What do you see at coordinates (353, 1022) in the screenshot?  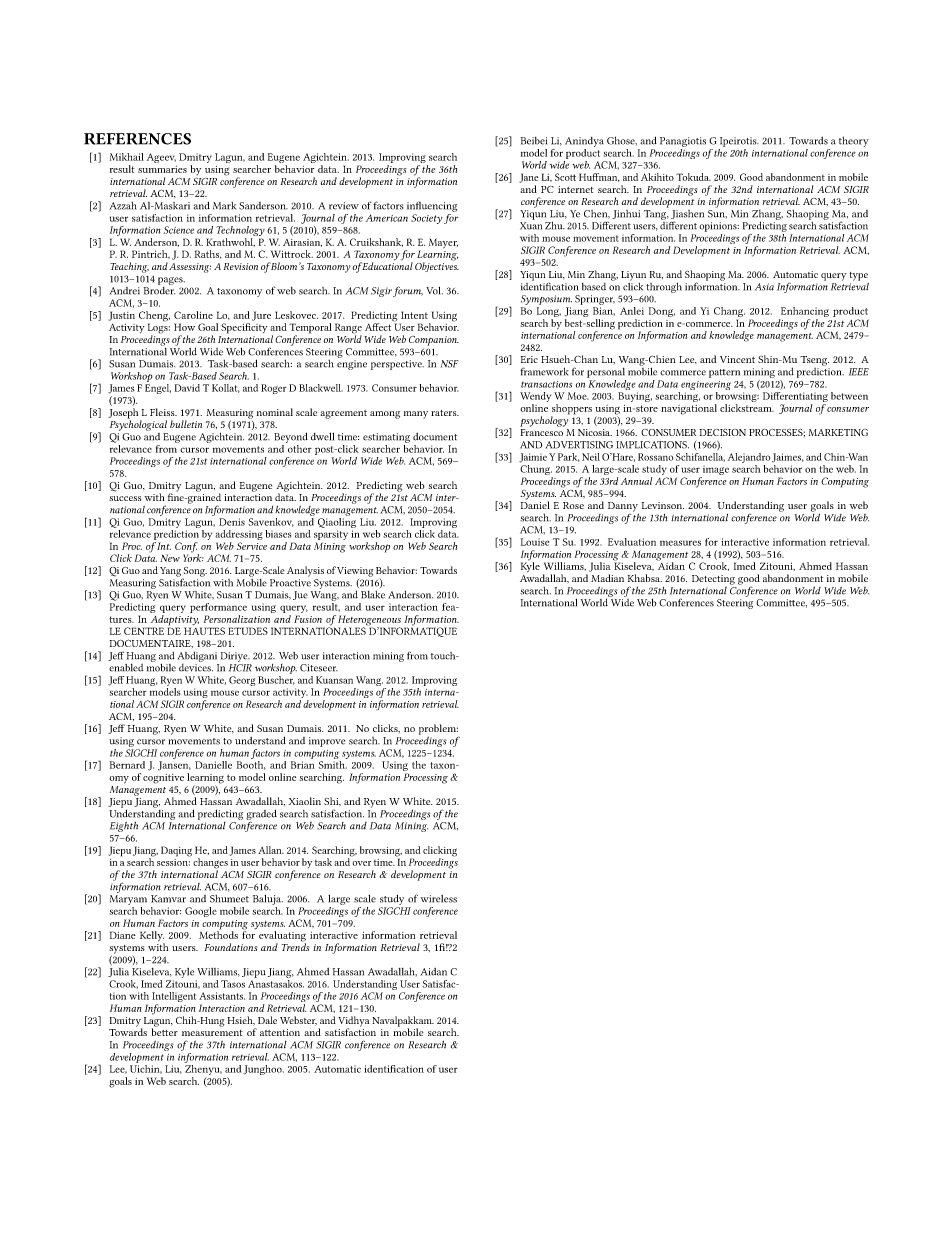 I see `Vidhya` at bounding box center [353, 1022].
